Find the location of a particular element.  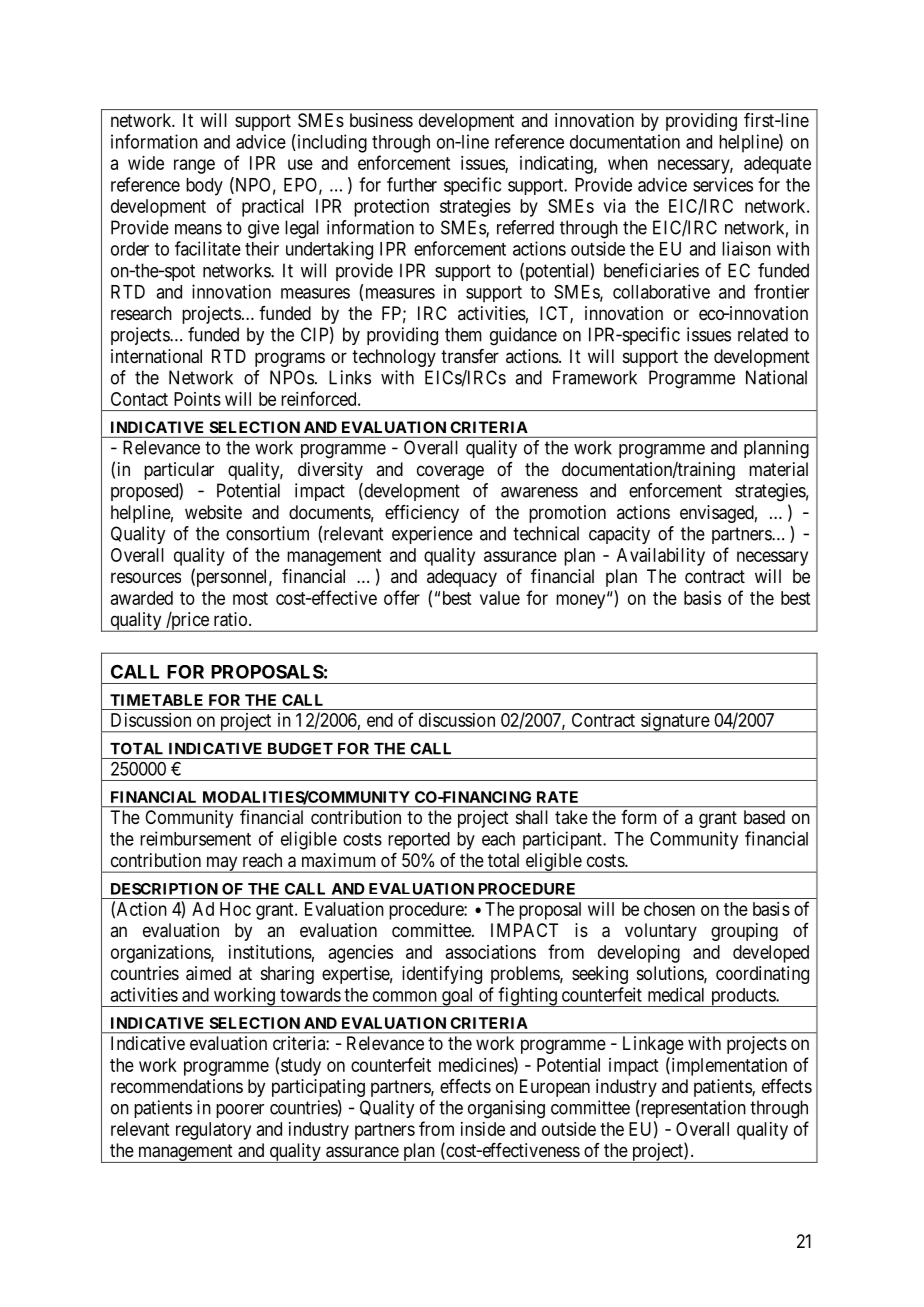

value is located at coordinates (500, 598).
